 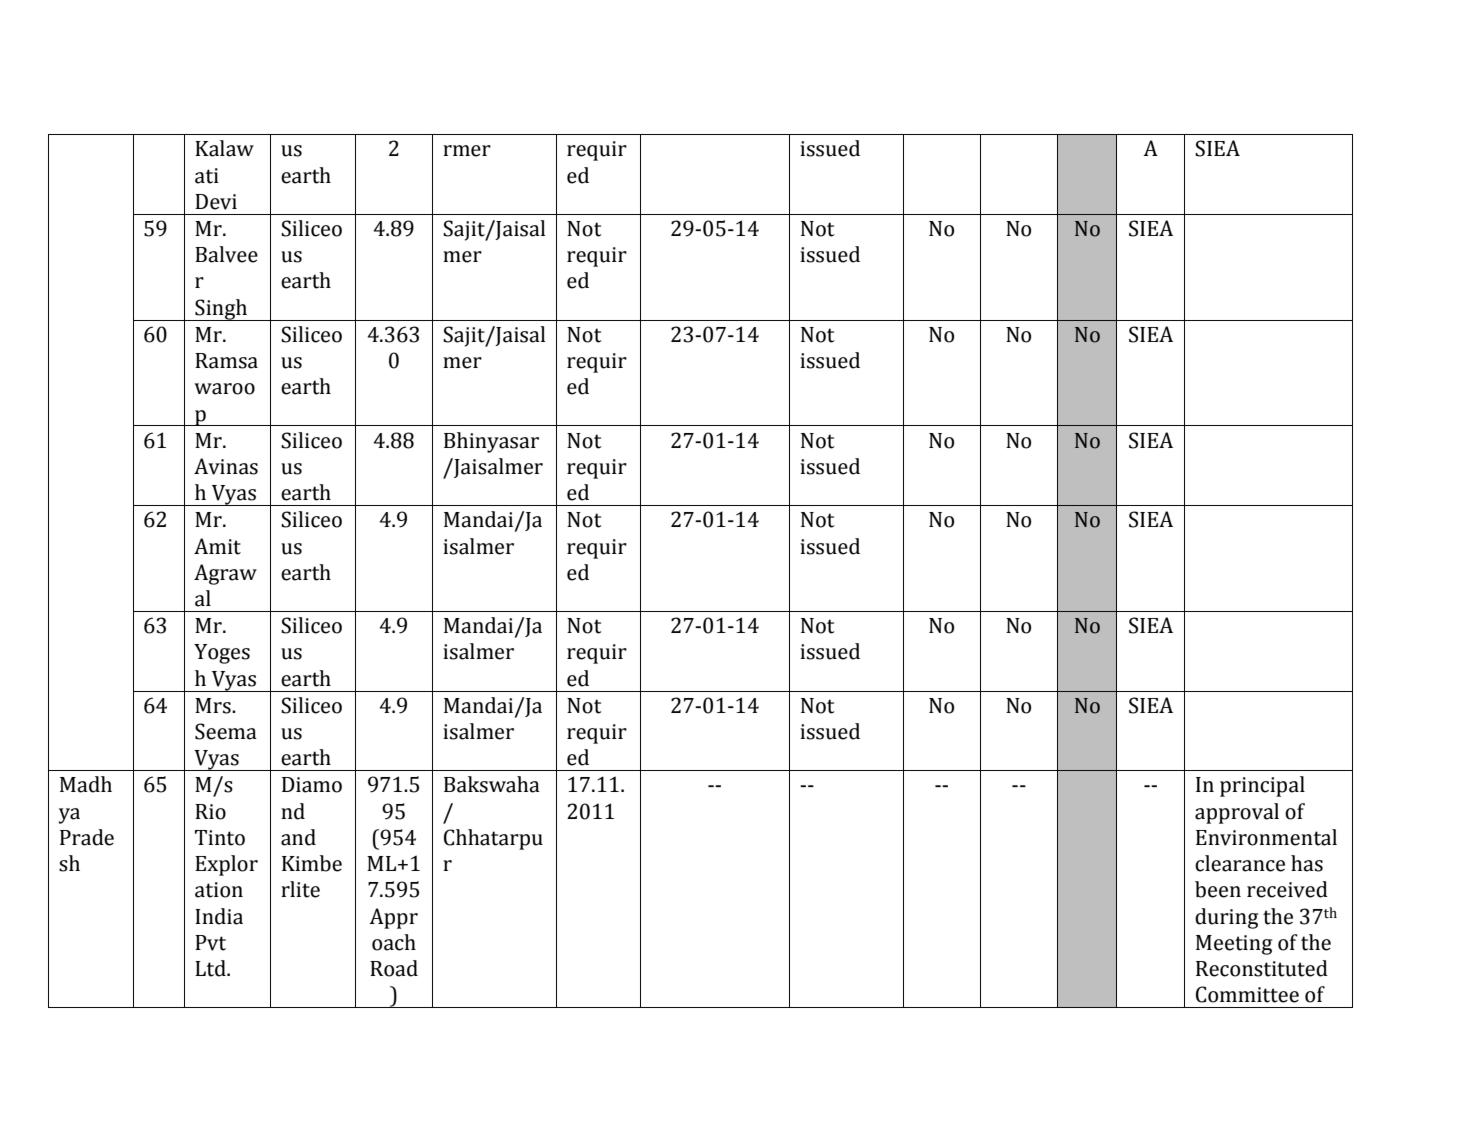 What do you see at coordinates (214, 706) in the screenshot?
I see `Mrs` at bounding box center [214, 706].
